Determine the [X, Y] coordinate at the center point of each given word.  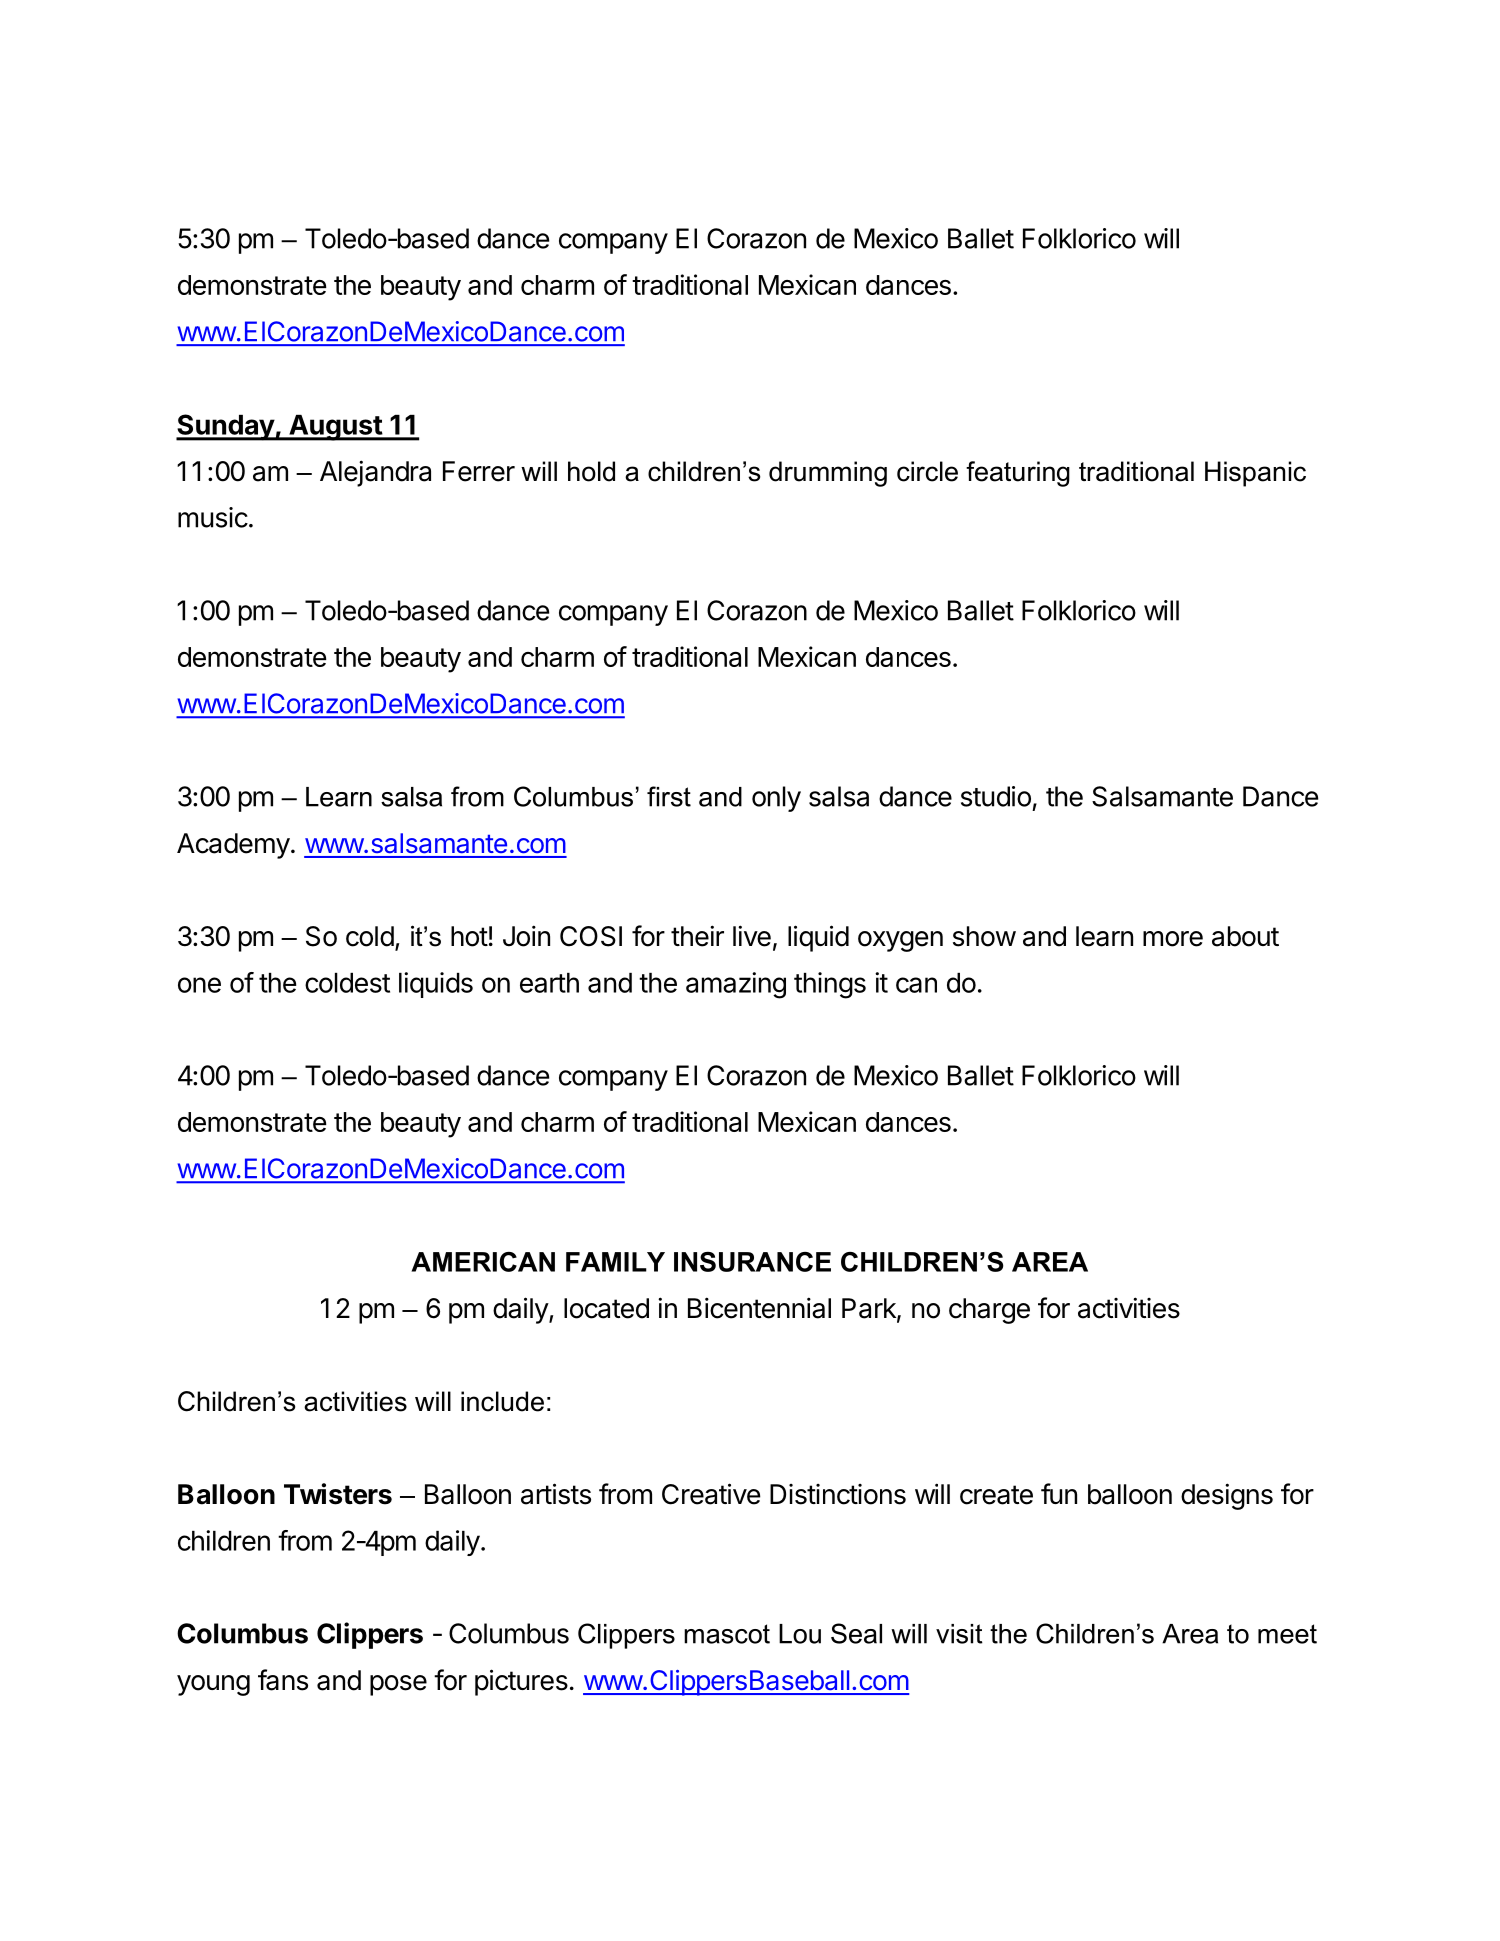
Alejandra [375, 473]
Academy [233, 846]
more [1173, 939]
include [502, 1401]
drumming [828, 474]
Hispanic [1255, 474]
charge [989, 1311]
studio [996, 796]
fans [283, 1680]
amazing [736, 985]
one [199, 985]
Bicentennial [759, 1308]
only [776, 799]
